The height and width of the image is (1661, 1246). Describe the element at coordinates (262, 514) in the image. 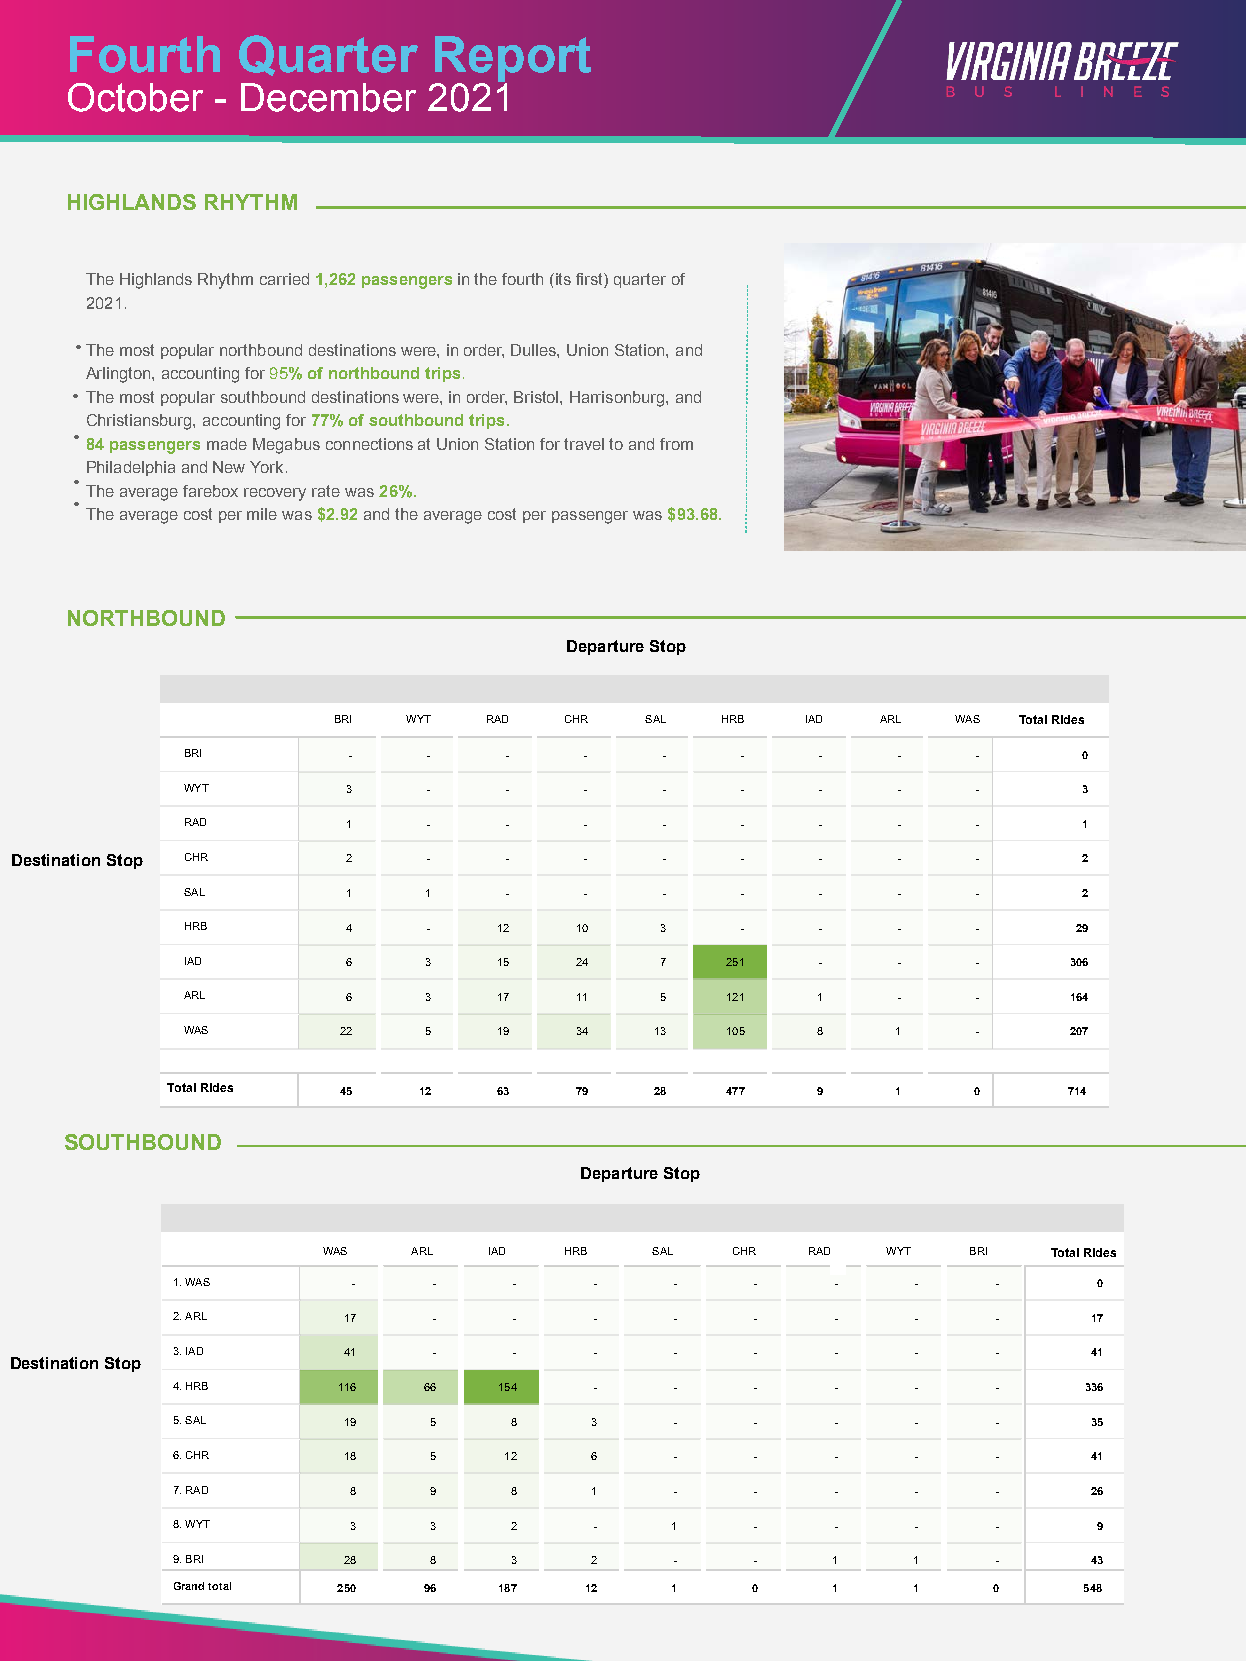

I see `mile` at that location.
